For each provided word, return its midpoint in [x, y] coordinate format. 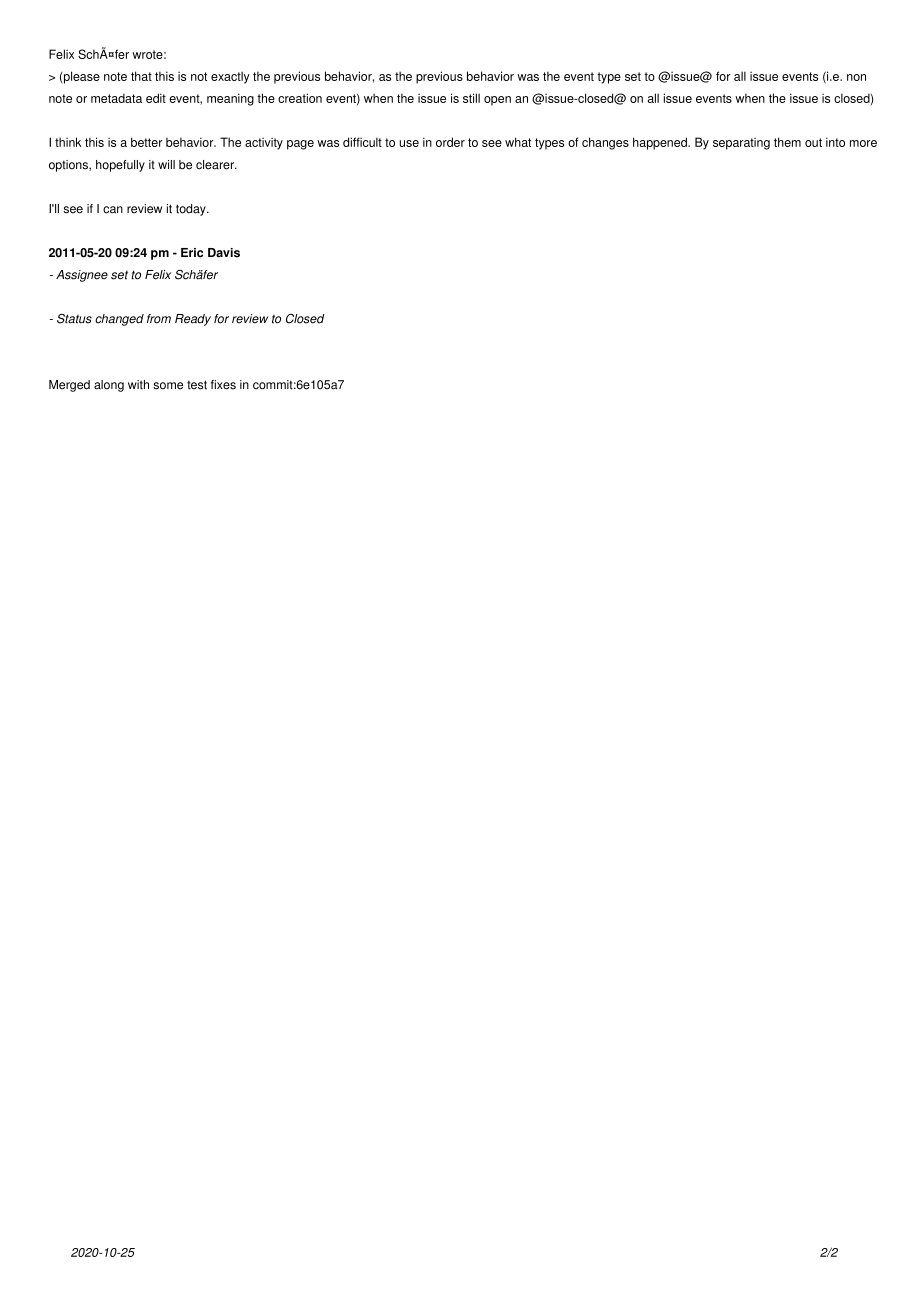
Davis [224, 253]
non [856, 77]
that [141, 76]
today [192, 210]
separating [741, 144]
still [471, 98]
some [168, 386]
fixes [223, 385]
